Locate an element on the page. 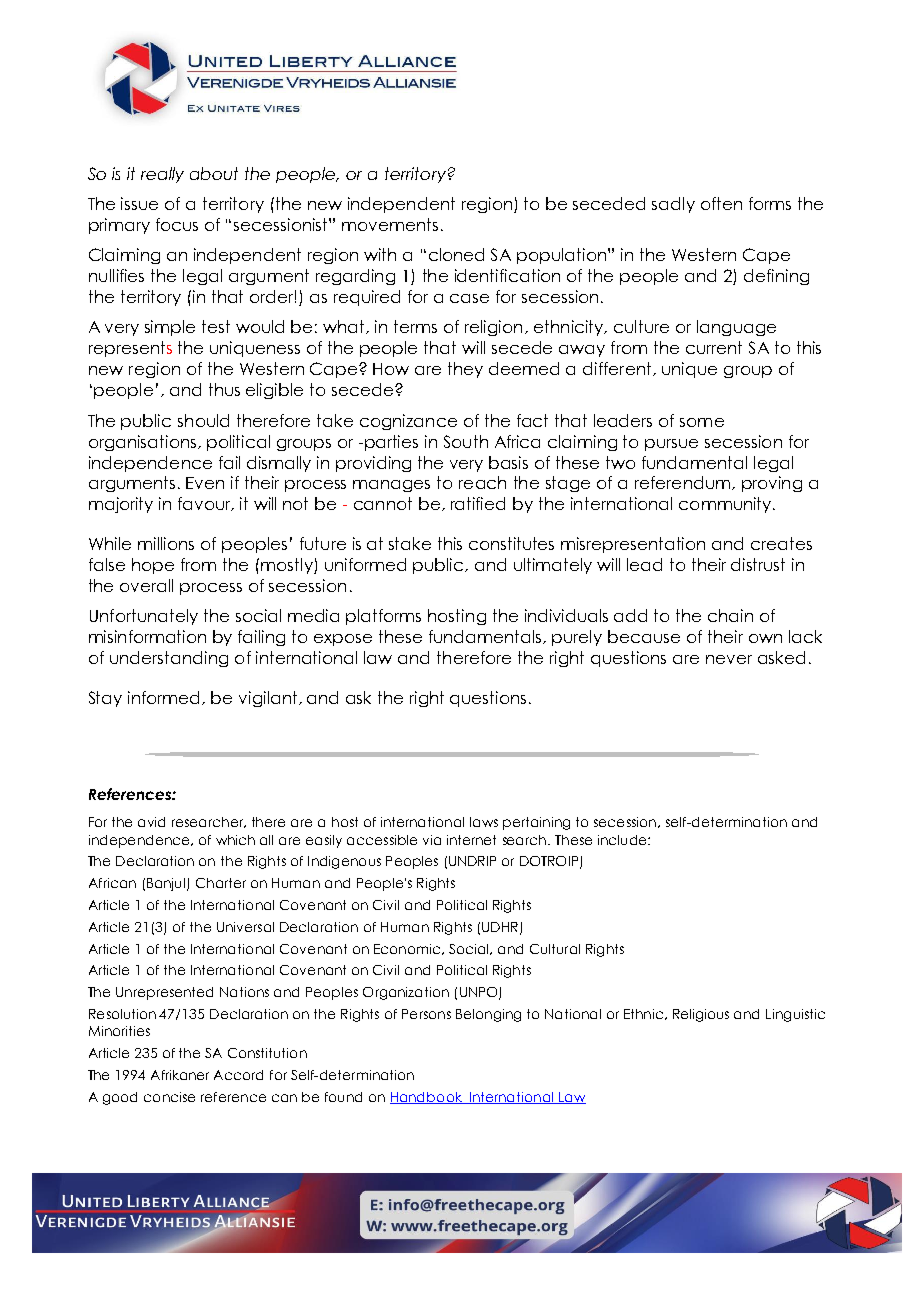 The image size is (924, 1308). movements is located at coordinates (390, 224).
